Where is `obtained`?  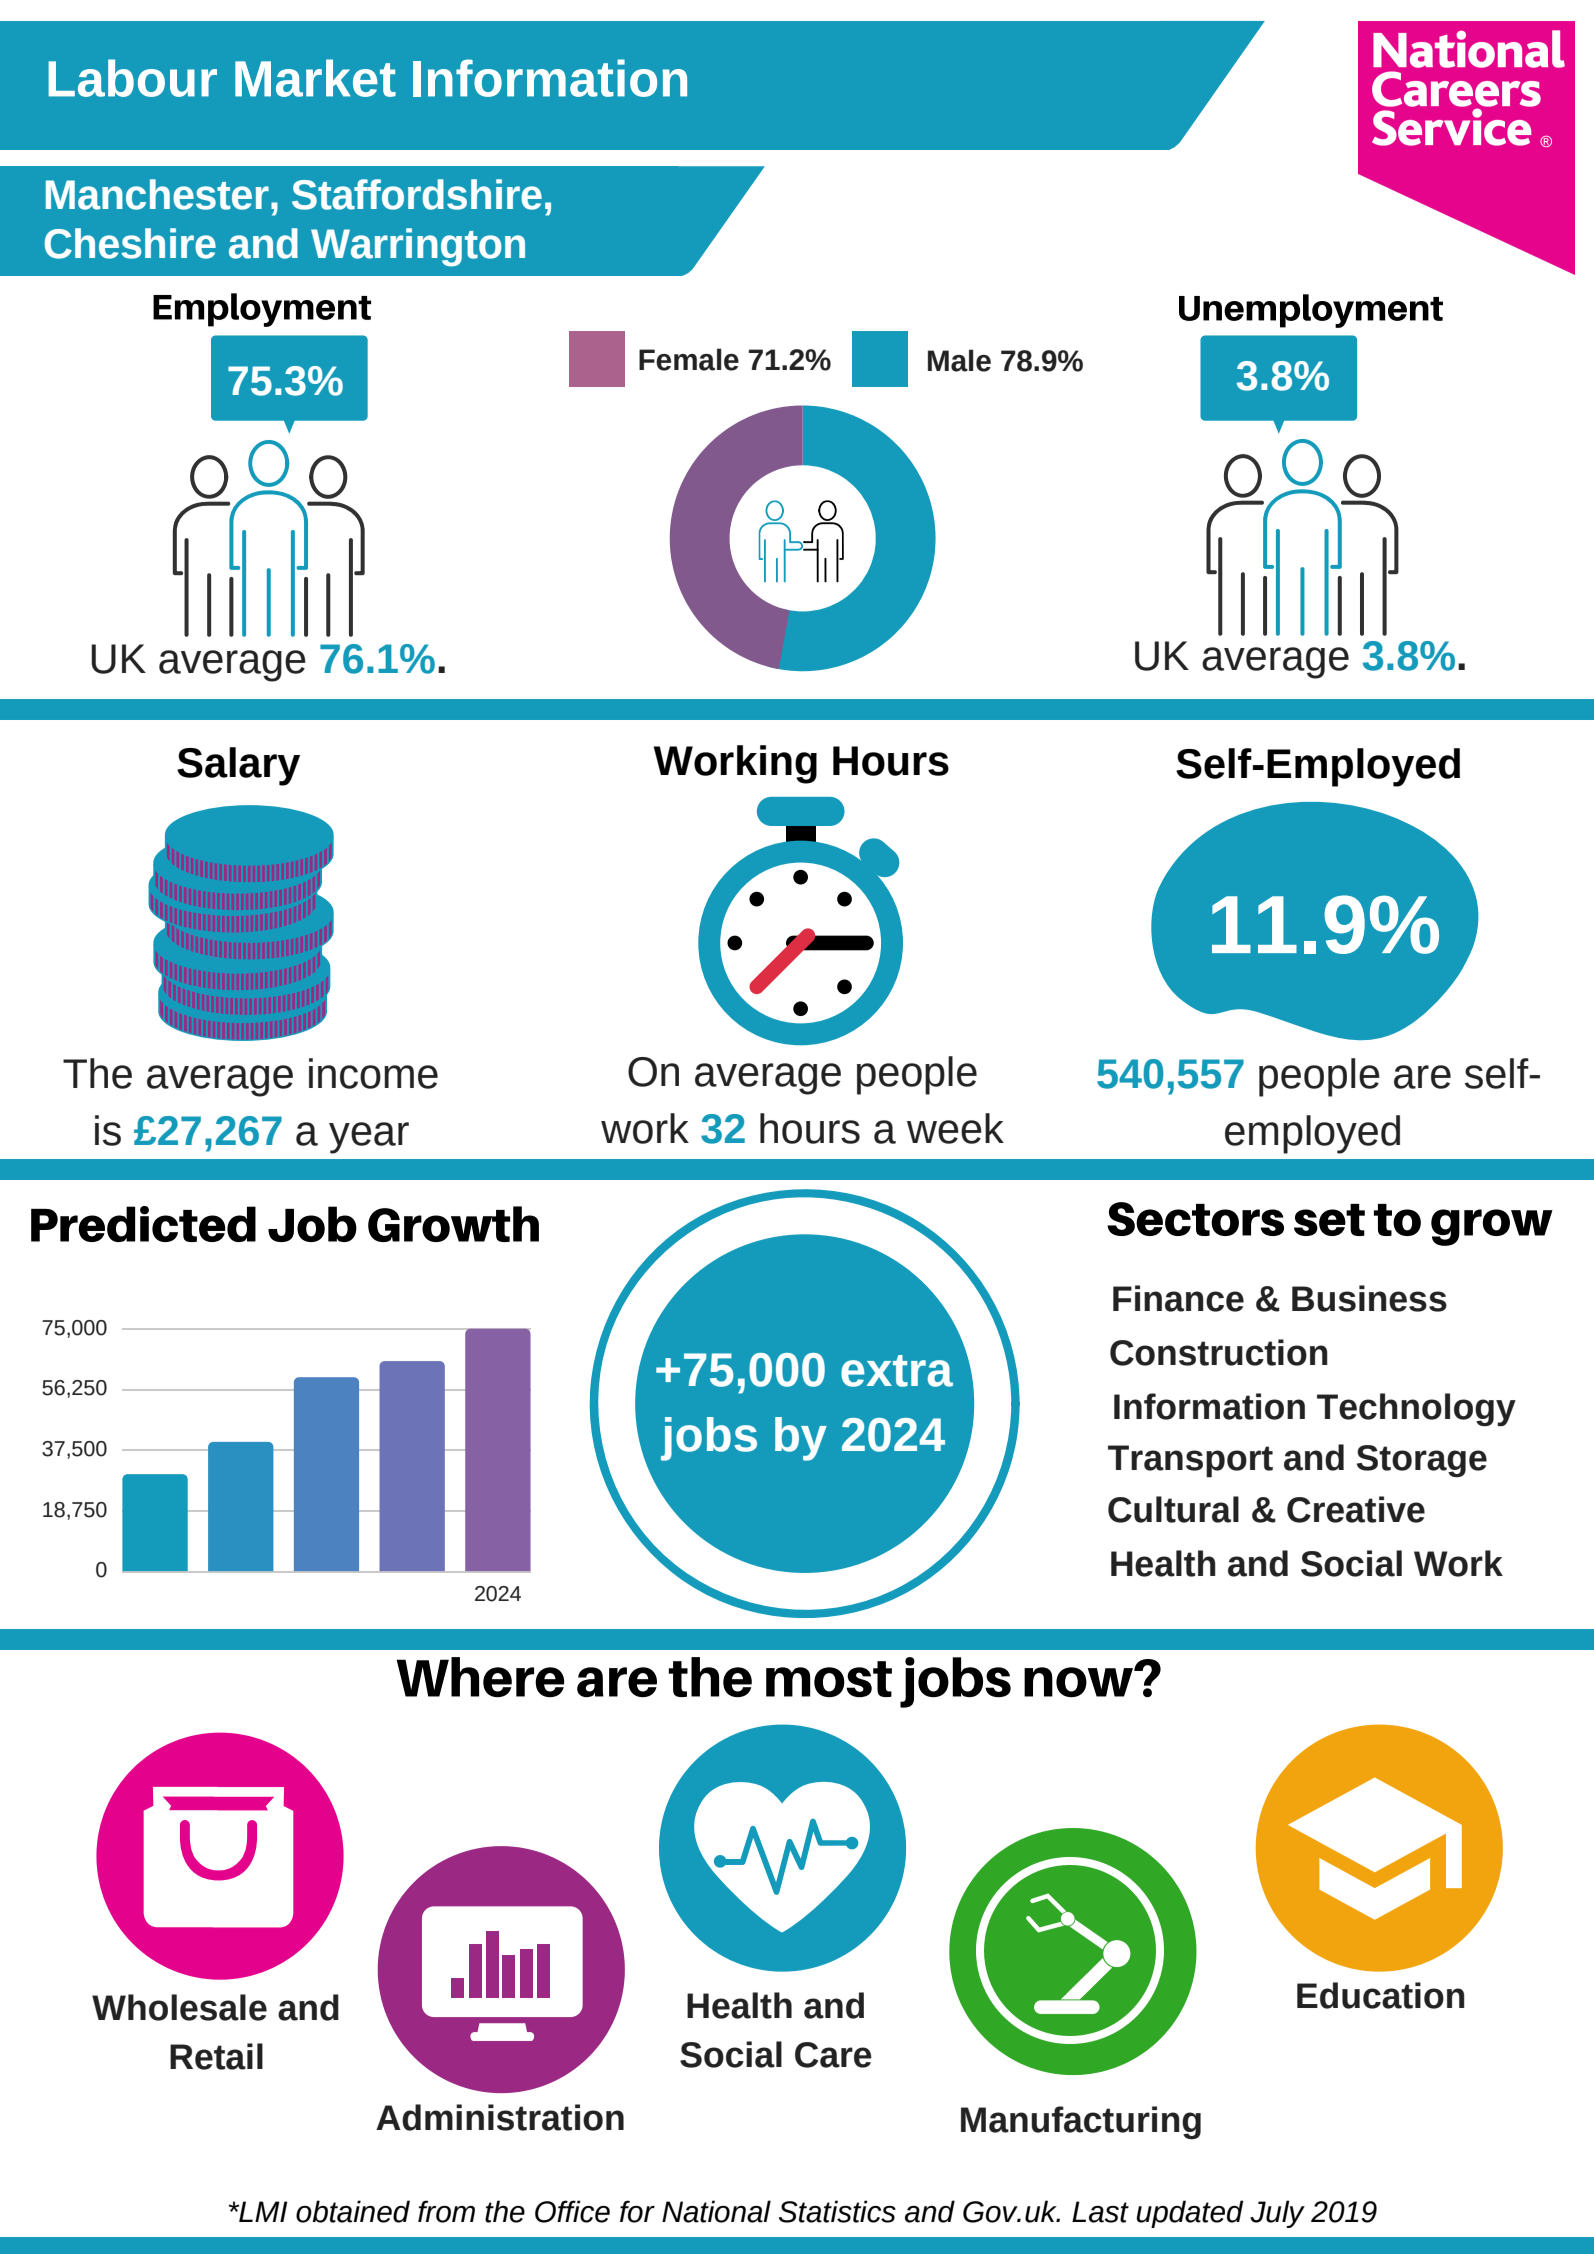 obtained is located at coordinates (353, 2211).
